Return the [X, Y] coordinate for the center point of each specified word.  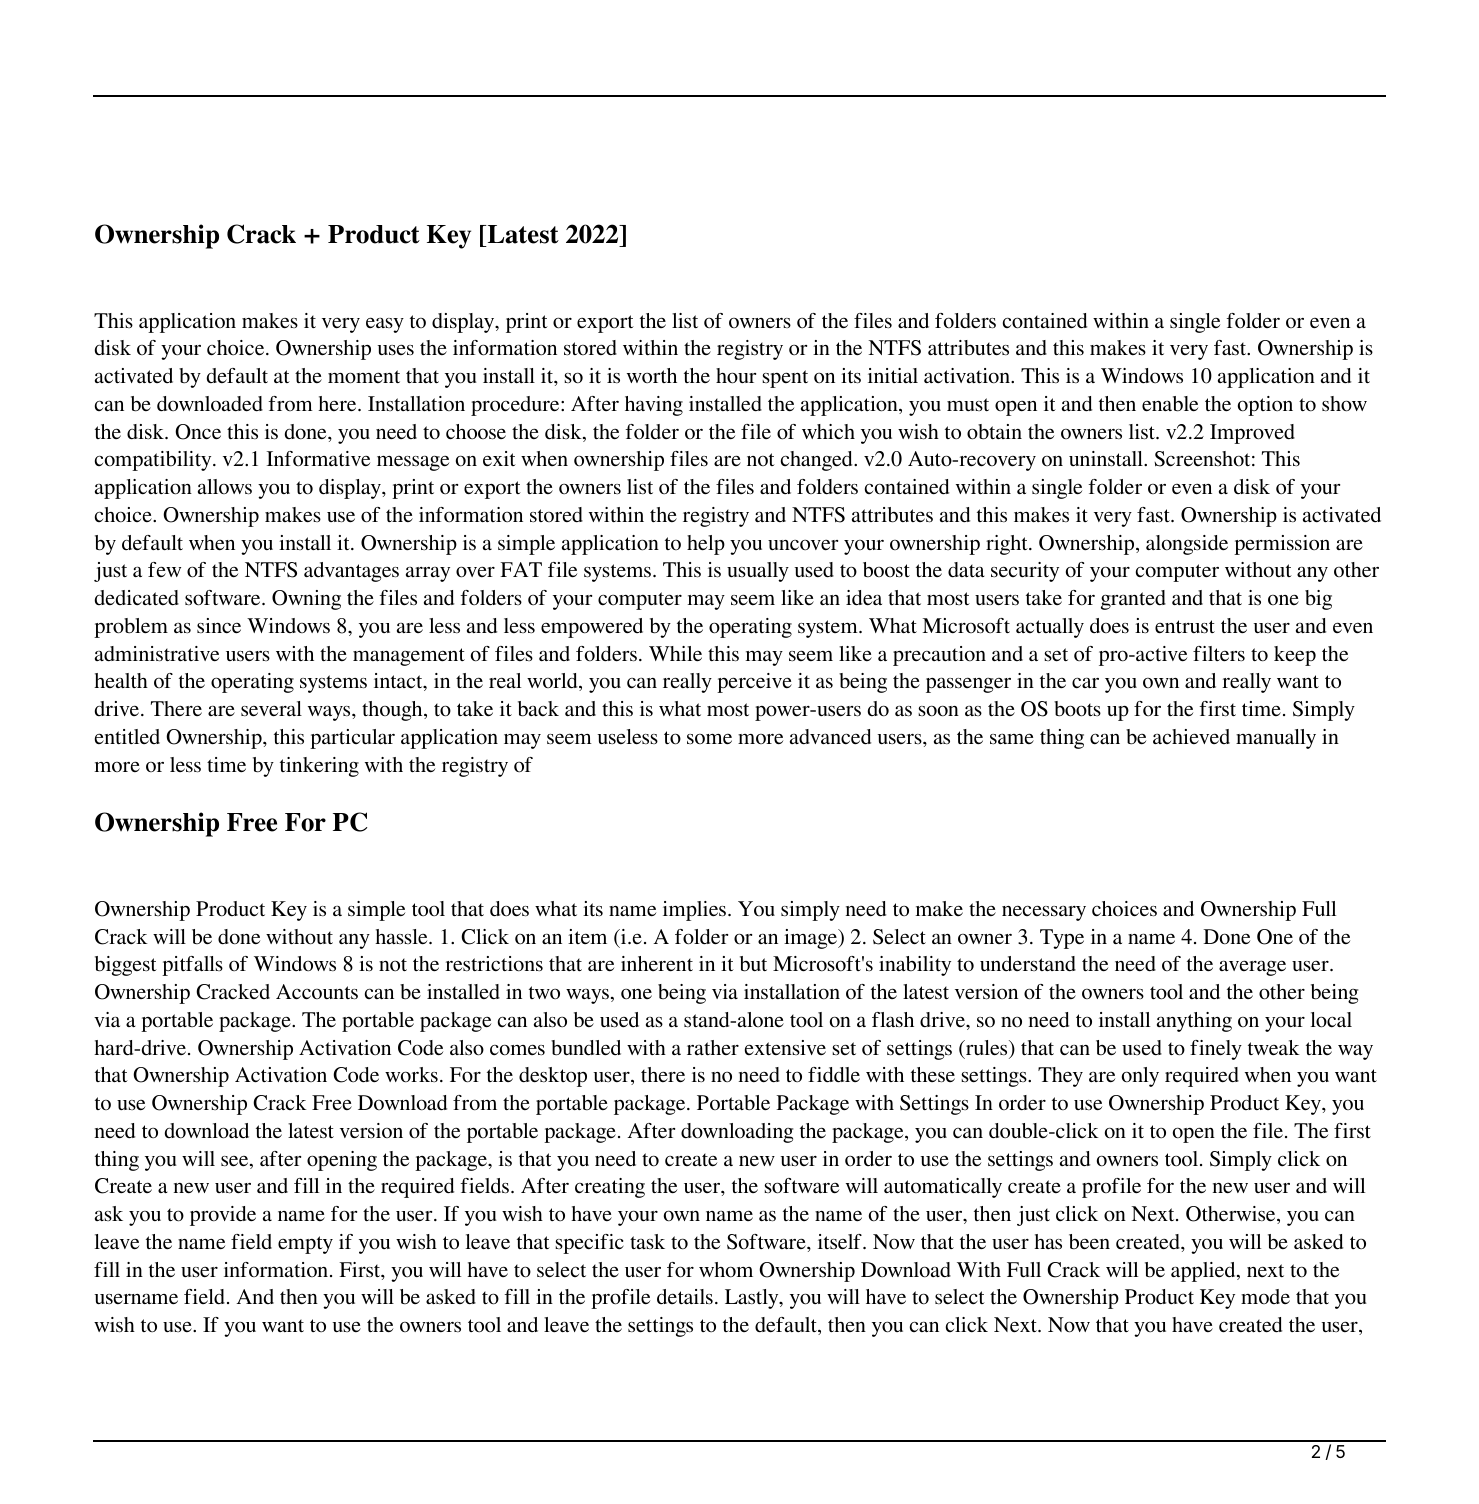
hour [736, 376]
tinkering [319, 767]
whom [726, 1270]
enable [1170, 404]
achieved [1191, 736]
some [709, 739]
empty [305, 1245]
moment [364, 377]
